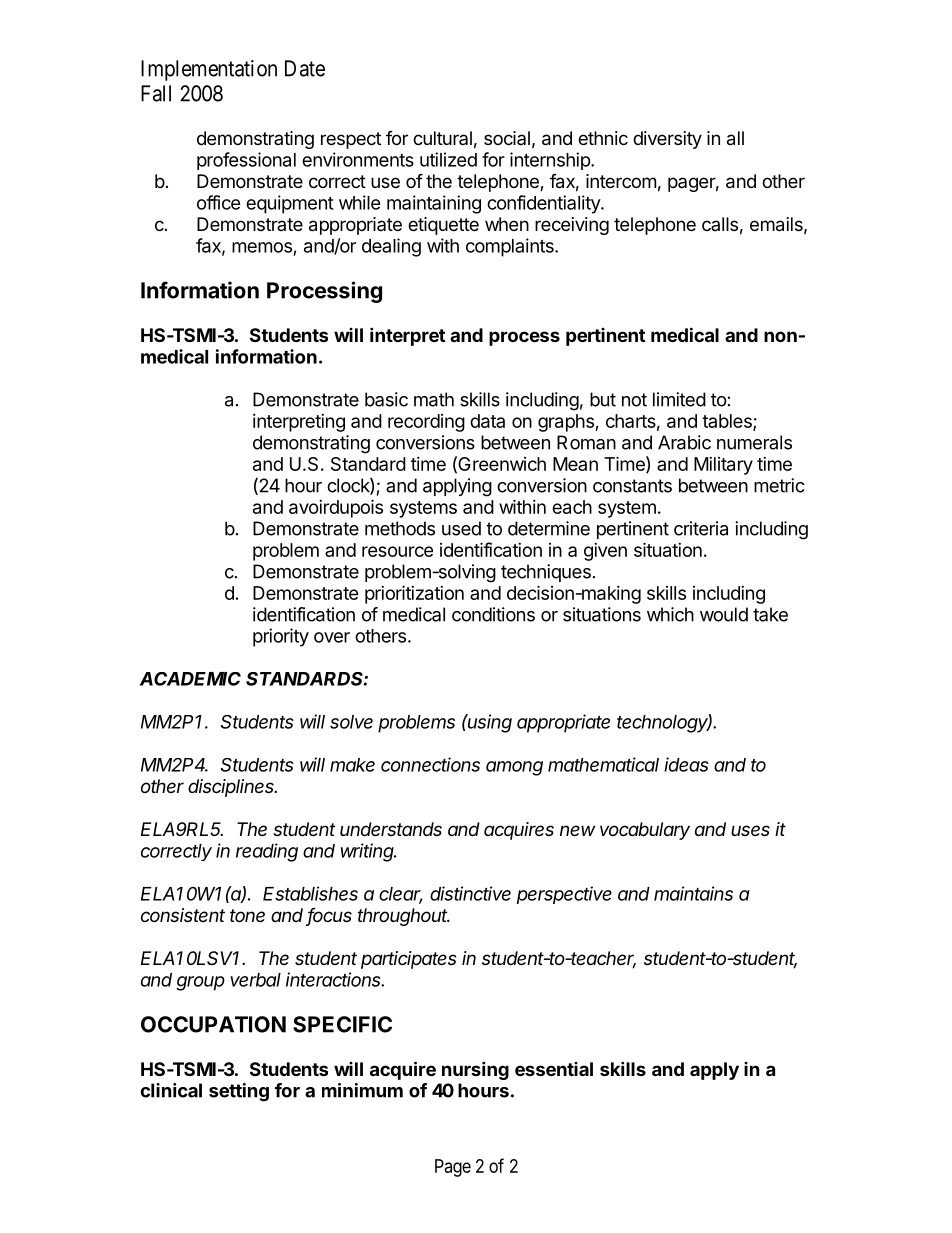 This document has height=1233, width=952. What do you see at coordinates (750, 830) in the document?
I see `uses` at bounding box center [750, 830].
